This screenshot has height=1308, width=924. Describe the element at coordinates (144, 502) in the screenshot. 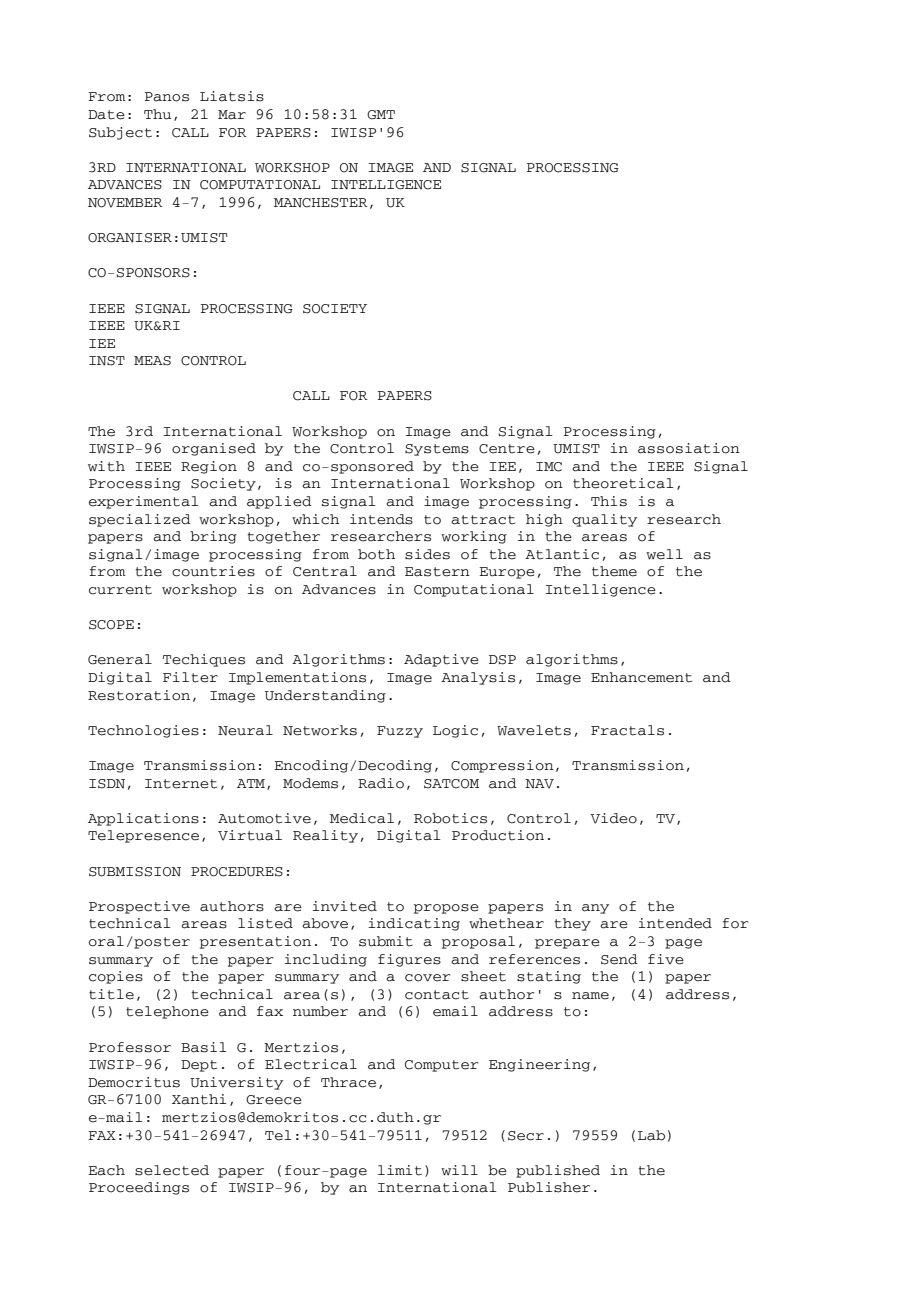

I see `experimental` at that location.
